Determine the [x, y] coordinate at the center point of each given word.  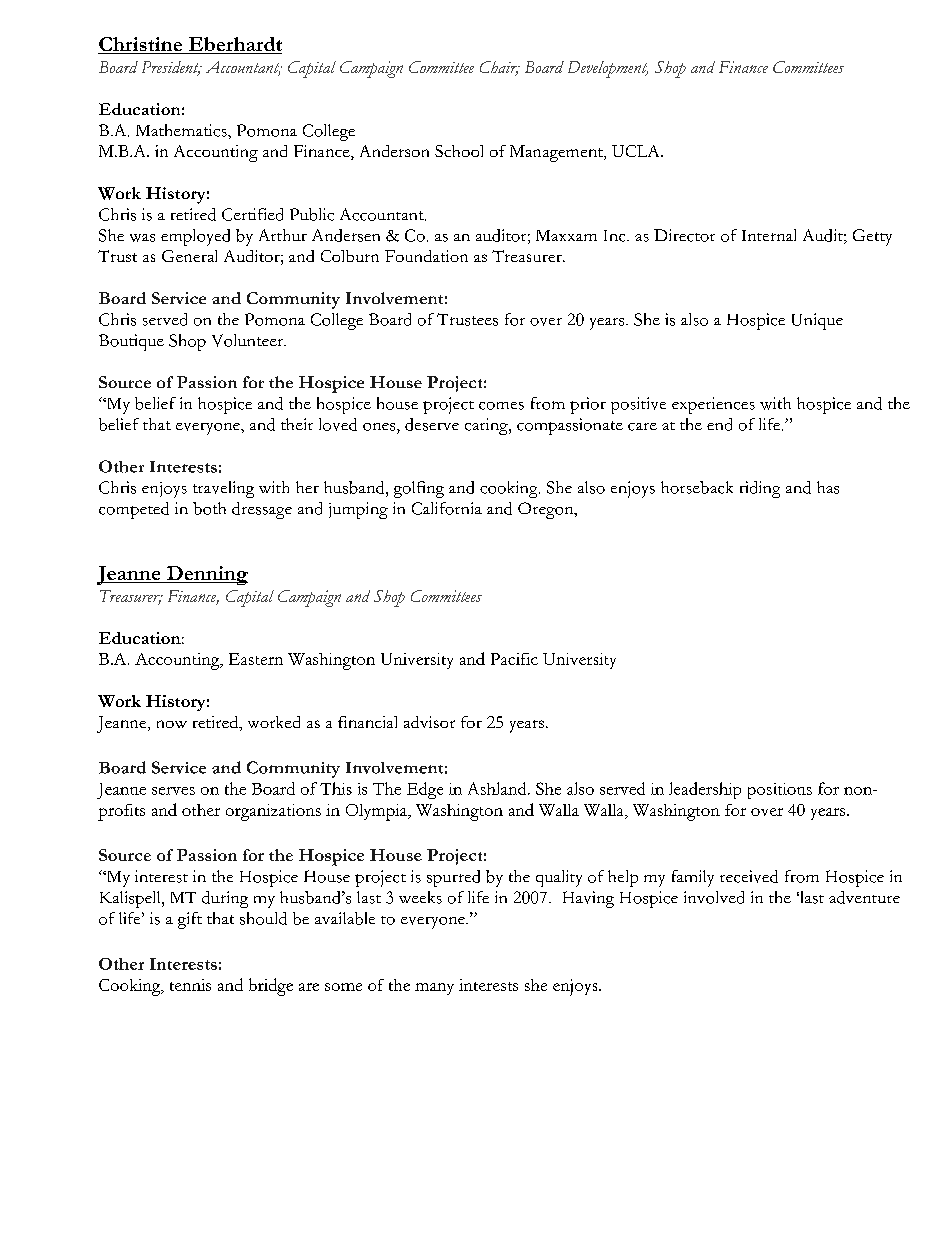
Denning [206, 575]
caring [487, 426]
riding [760, 489]
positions [780, 791]
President [171, 68]
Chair [500, 68]
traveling [223, 489]
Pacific [514, 659]
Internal [769, 235]
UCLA [637, 151]
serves [173, 791]
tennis [190, 985]
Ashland [498, 788]
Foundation [426, 256]
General [189, 256]
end [719, 424]
